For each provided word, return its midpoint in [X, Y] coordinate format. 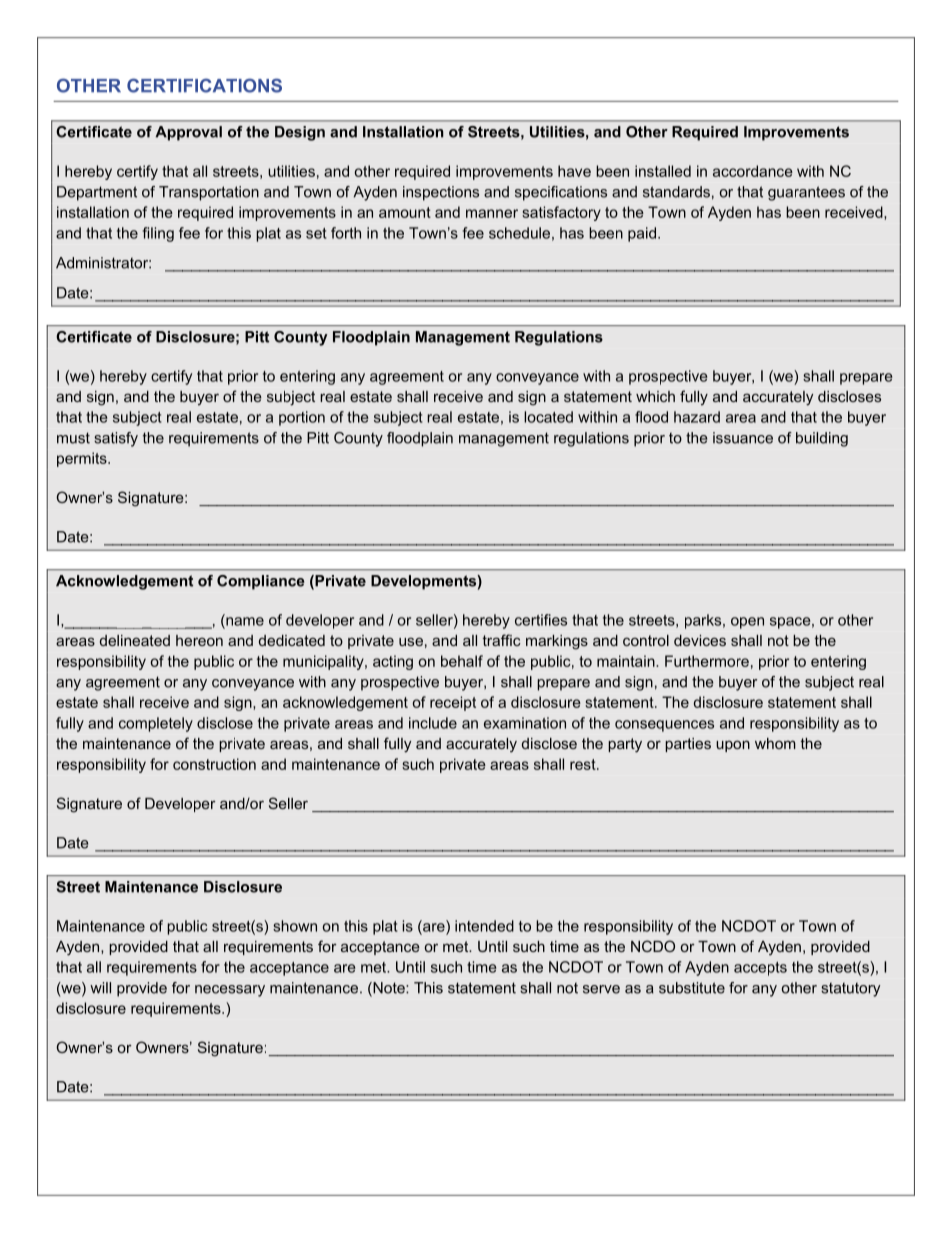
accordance [753, 171]
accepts [760, 969]
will [100, 988]
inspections [441, 193]
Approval [188, 133]
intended [484, 926]
